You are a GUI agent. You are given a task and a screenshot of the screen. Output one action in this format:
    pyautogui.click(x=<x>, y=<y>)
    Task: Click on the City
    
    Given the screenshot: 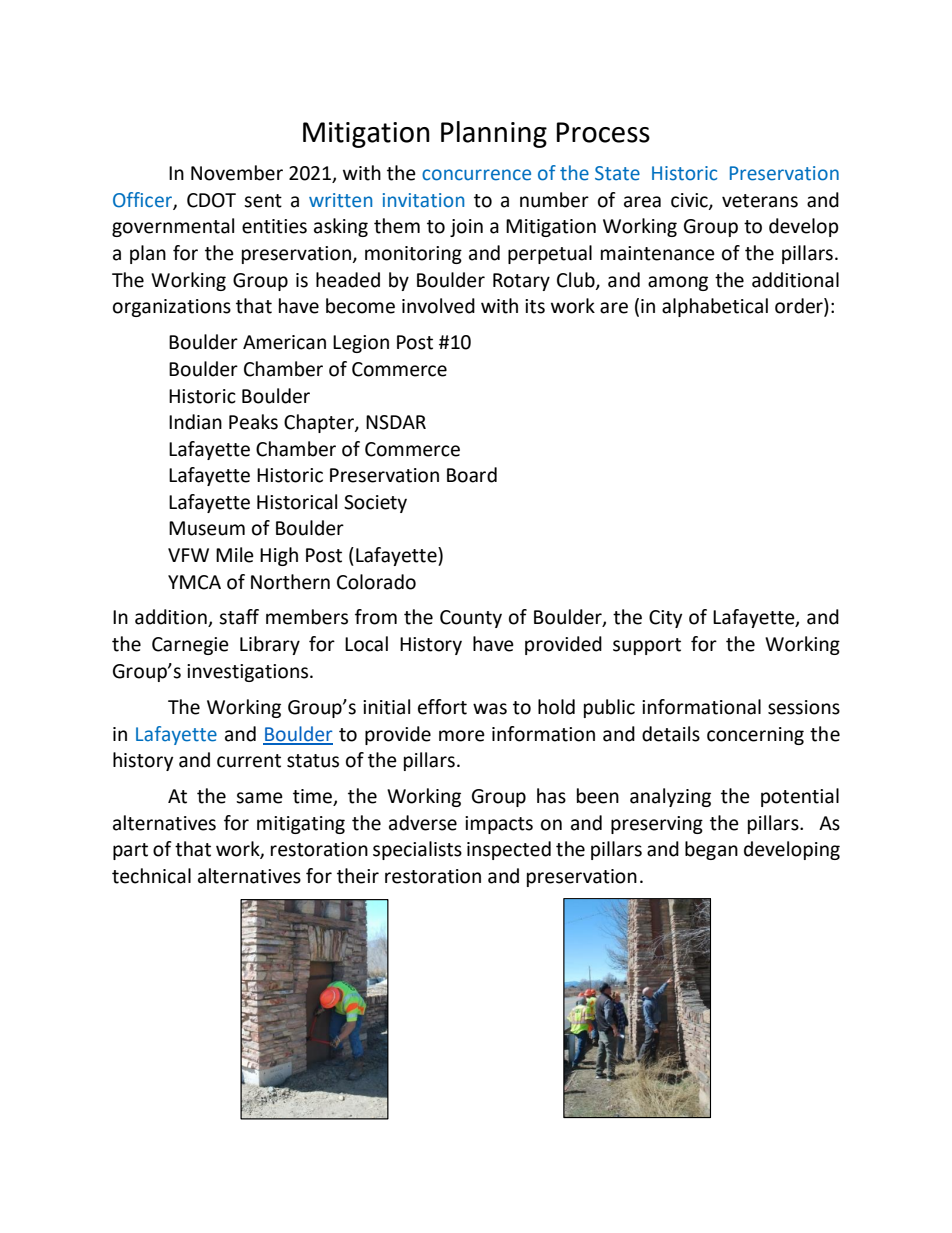 What is the action you would take?
    pyautogui.click(x=665, y=619)
